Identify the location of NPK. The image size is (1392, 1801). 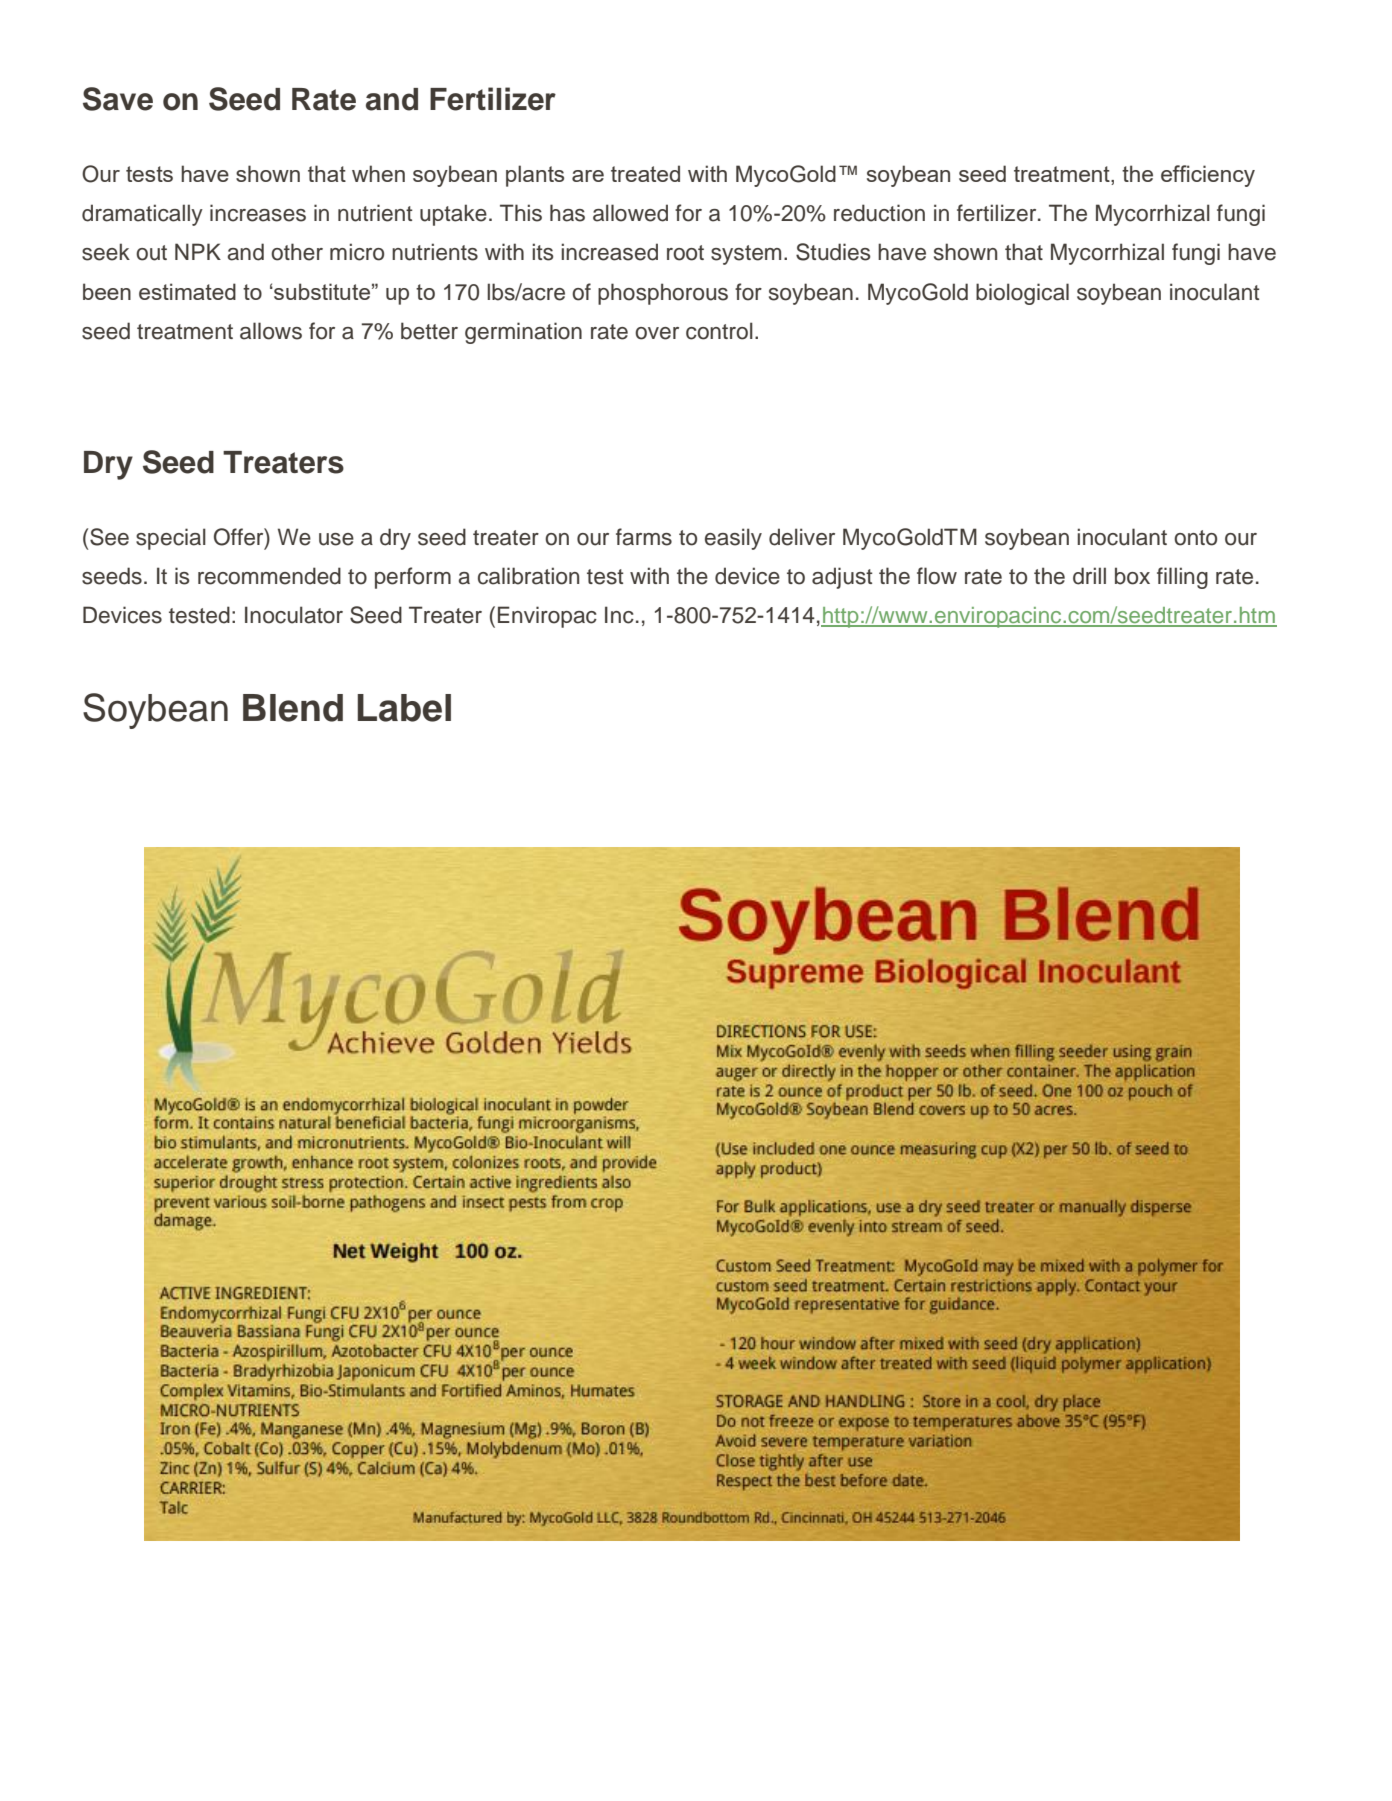
(198, 251).
